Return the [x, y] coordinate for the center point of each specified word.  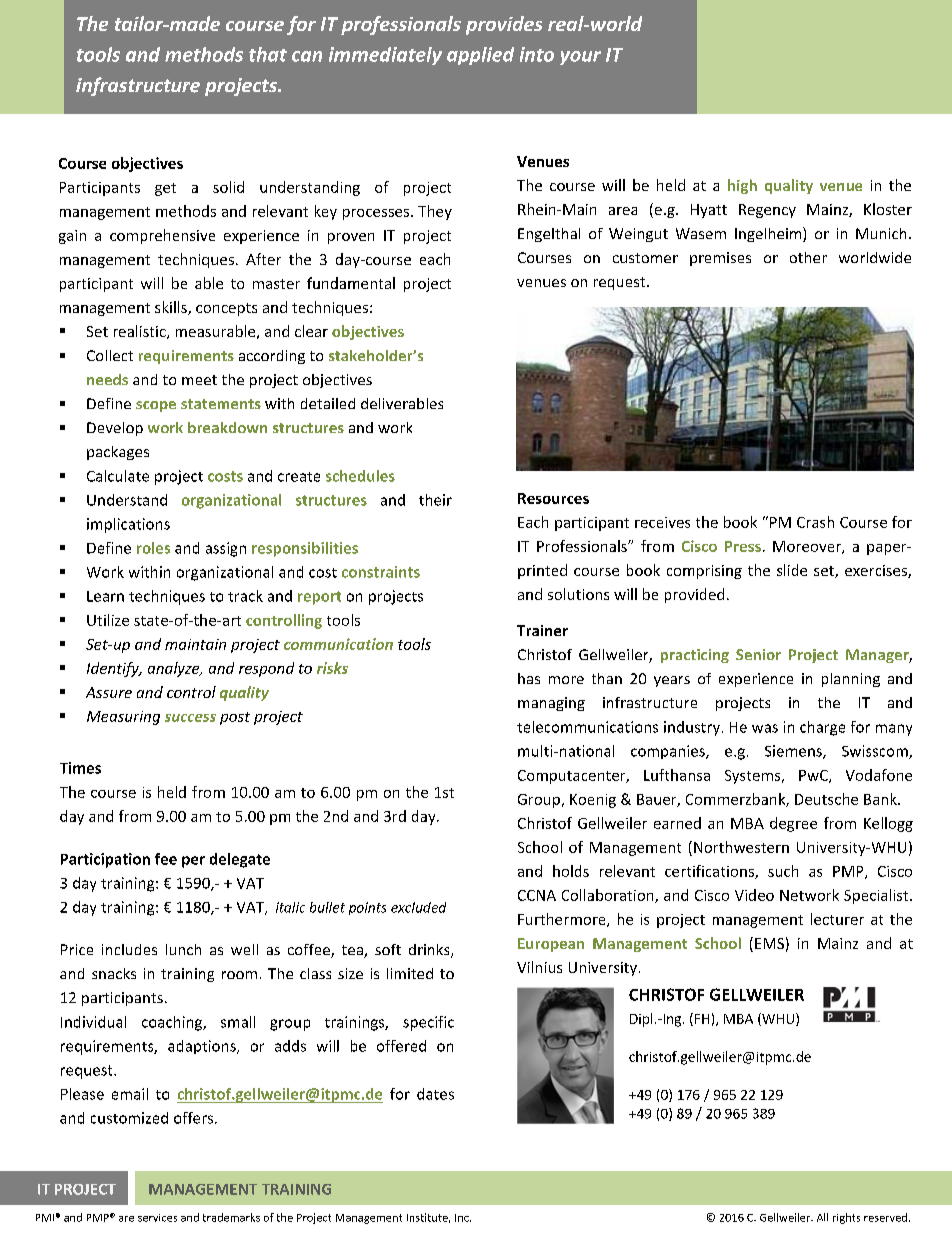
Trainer [542, 630]
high [742, 186]
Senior [758, 654]
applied [480, 56]
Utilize [108, 620]
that [268, 54]
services [157, 1218]
